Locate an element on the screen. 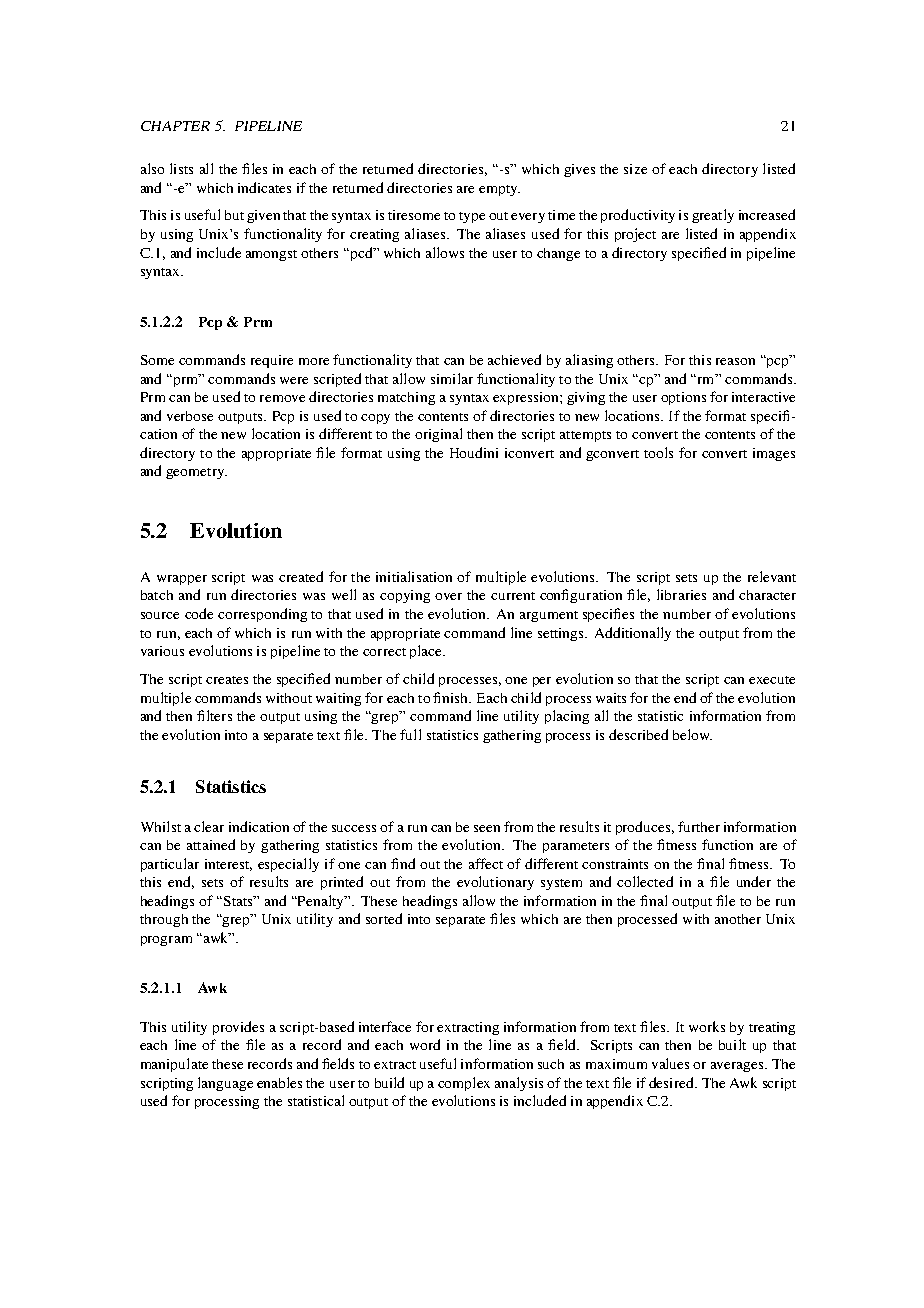  greatly is located at coordinates (713, 216).
